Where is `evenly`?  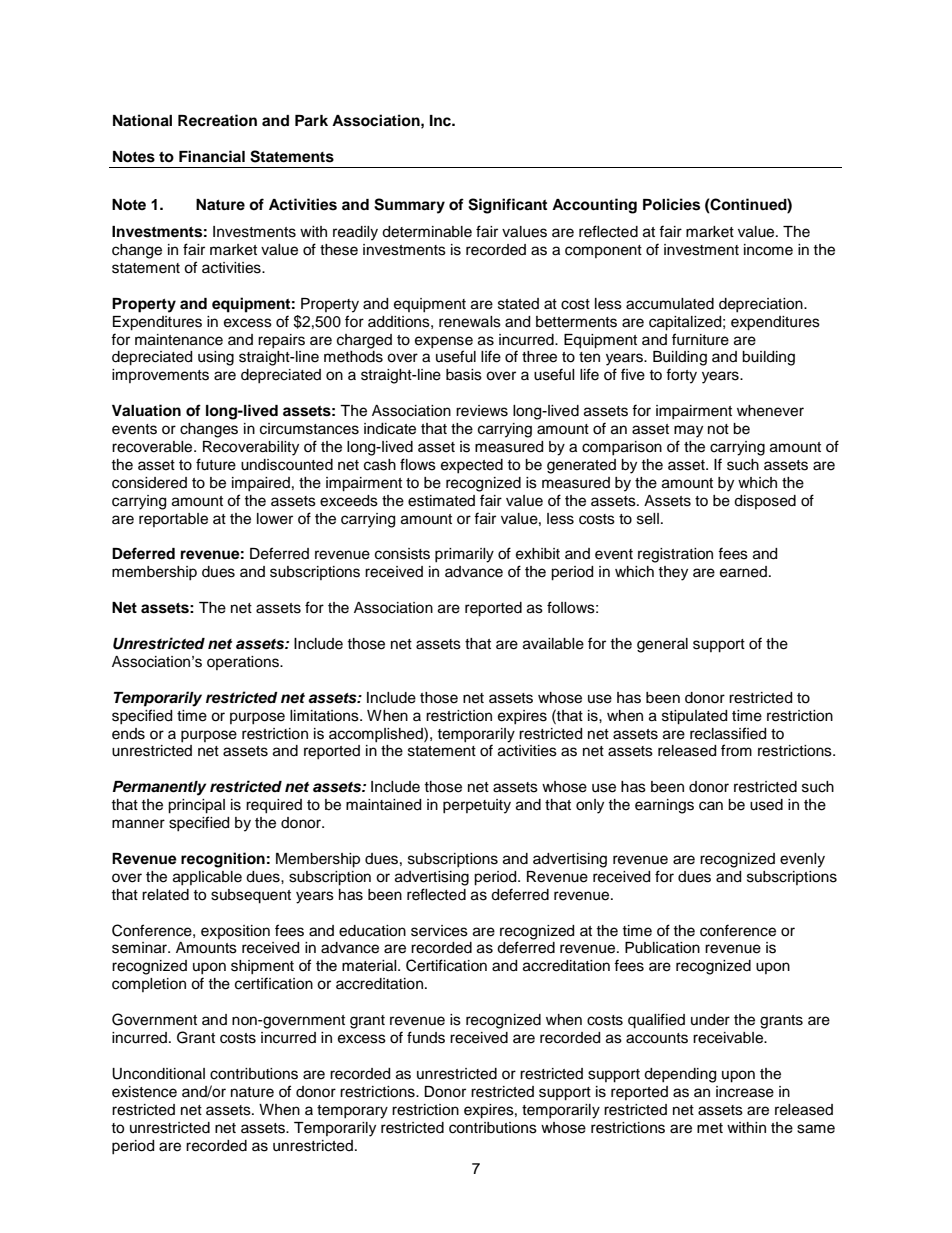 evenly is located at coordinates (802, 860).
